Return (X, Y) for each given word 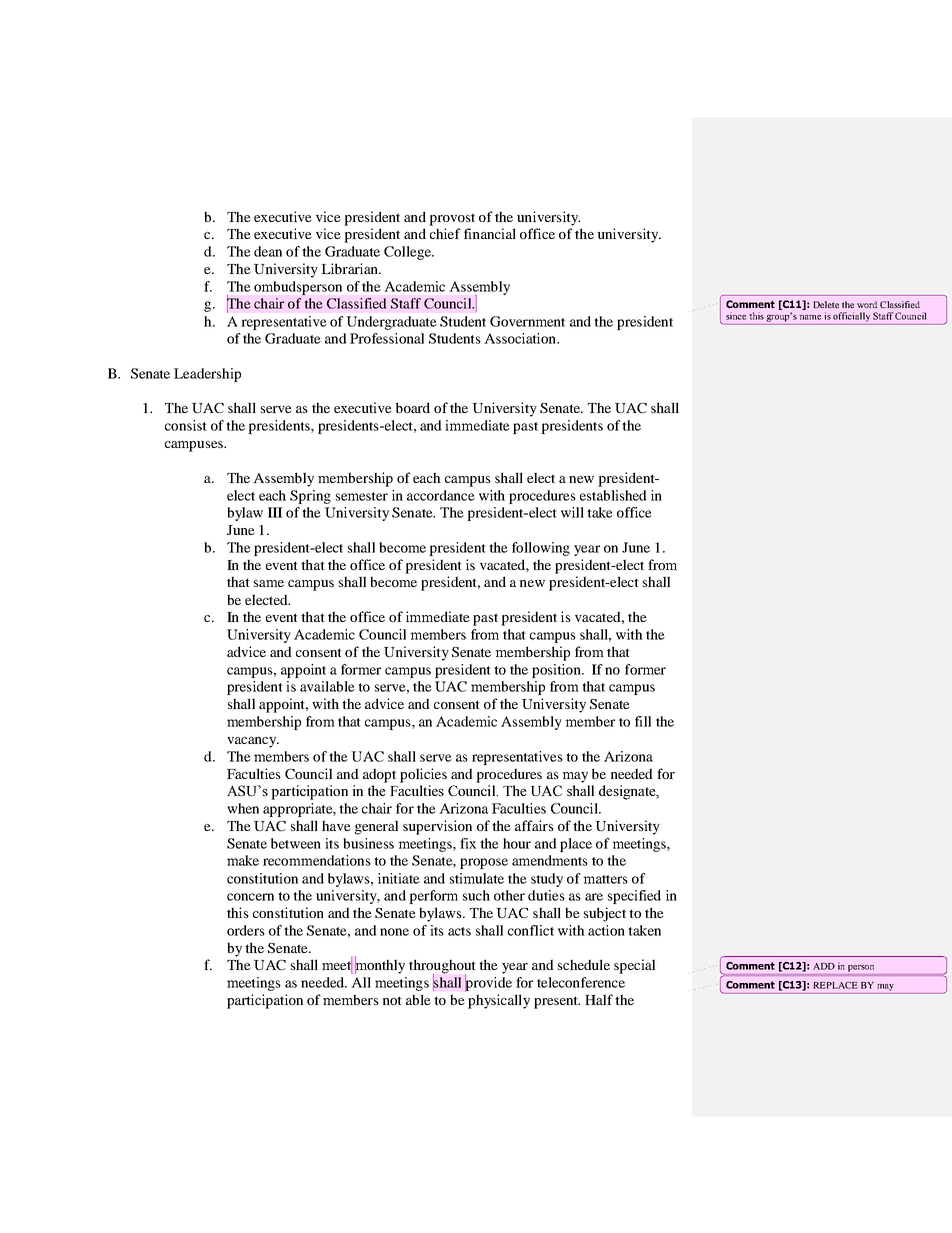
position (557, 671)
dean (268, 251)
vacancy (253, 742)
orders (246, 930)
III (275, 512)
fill (643, 721)
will (572, 512)
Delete (826, 304)
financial (490, 233)
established (613, 495)
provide (488, 983)
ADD (824, 966)
